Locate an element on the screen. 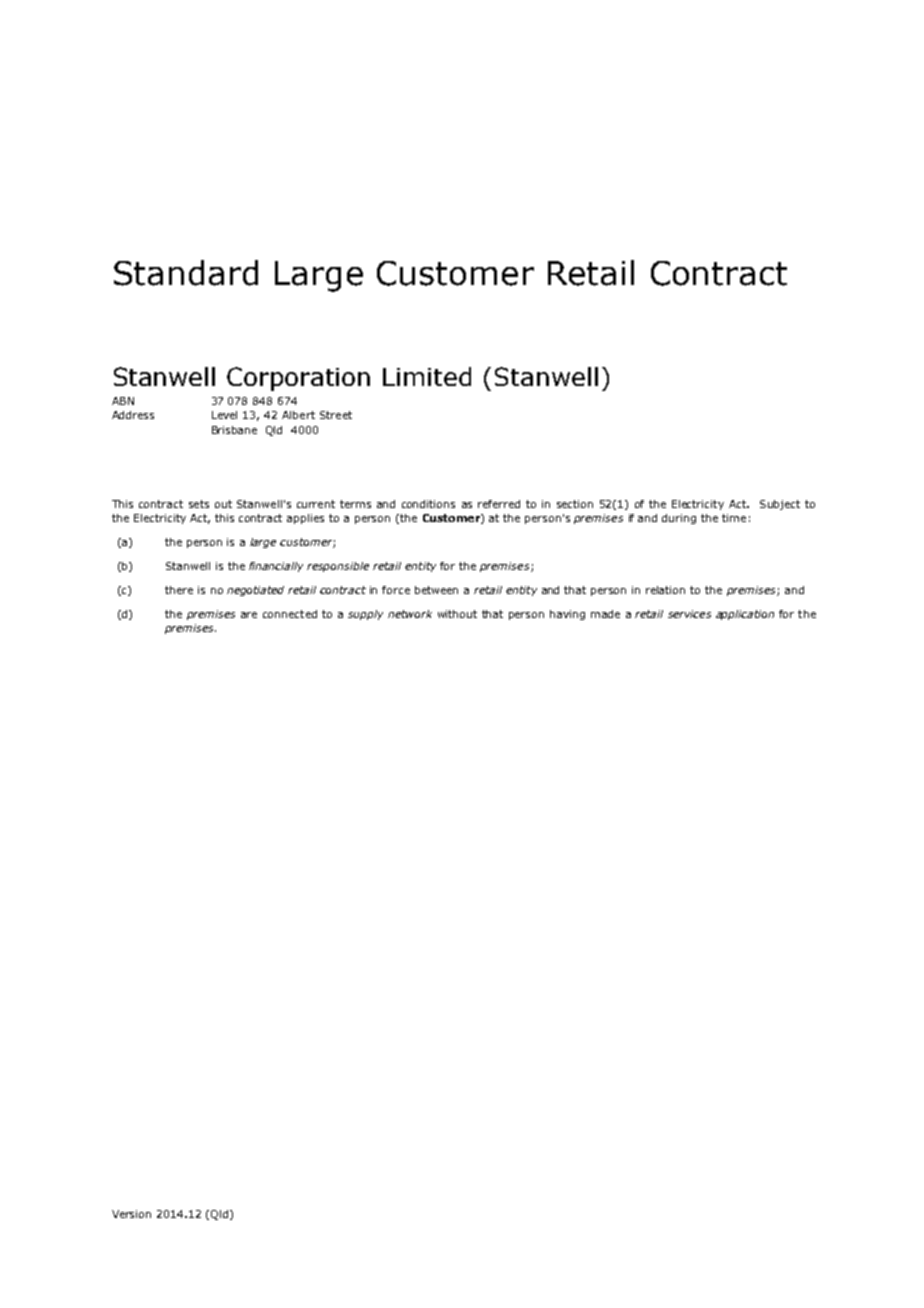 Image resolution: width=924 pixels, height=1308 pixels. made is located at coordinates (605, 614).
